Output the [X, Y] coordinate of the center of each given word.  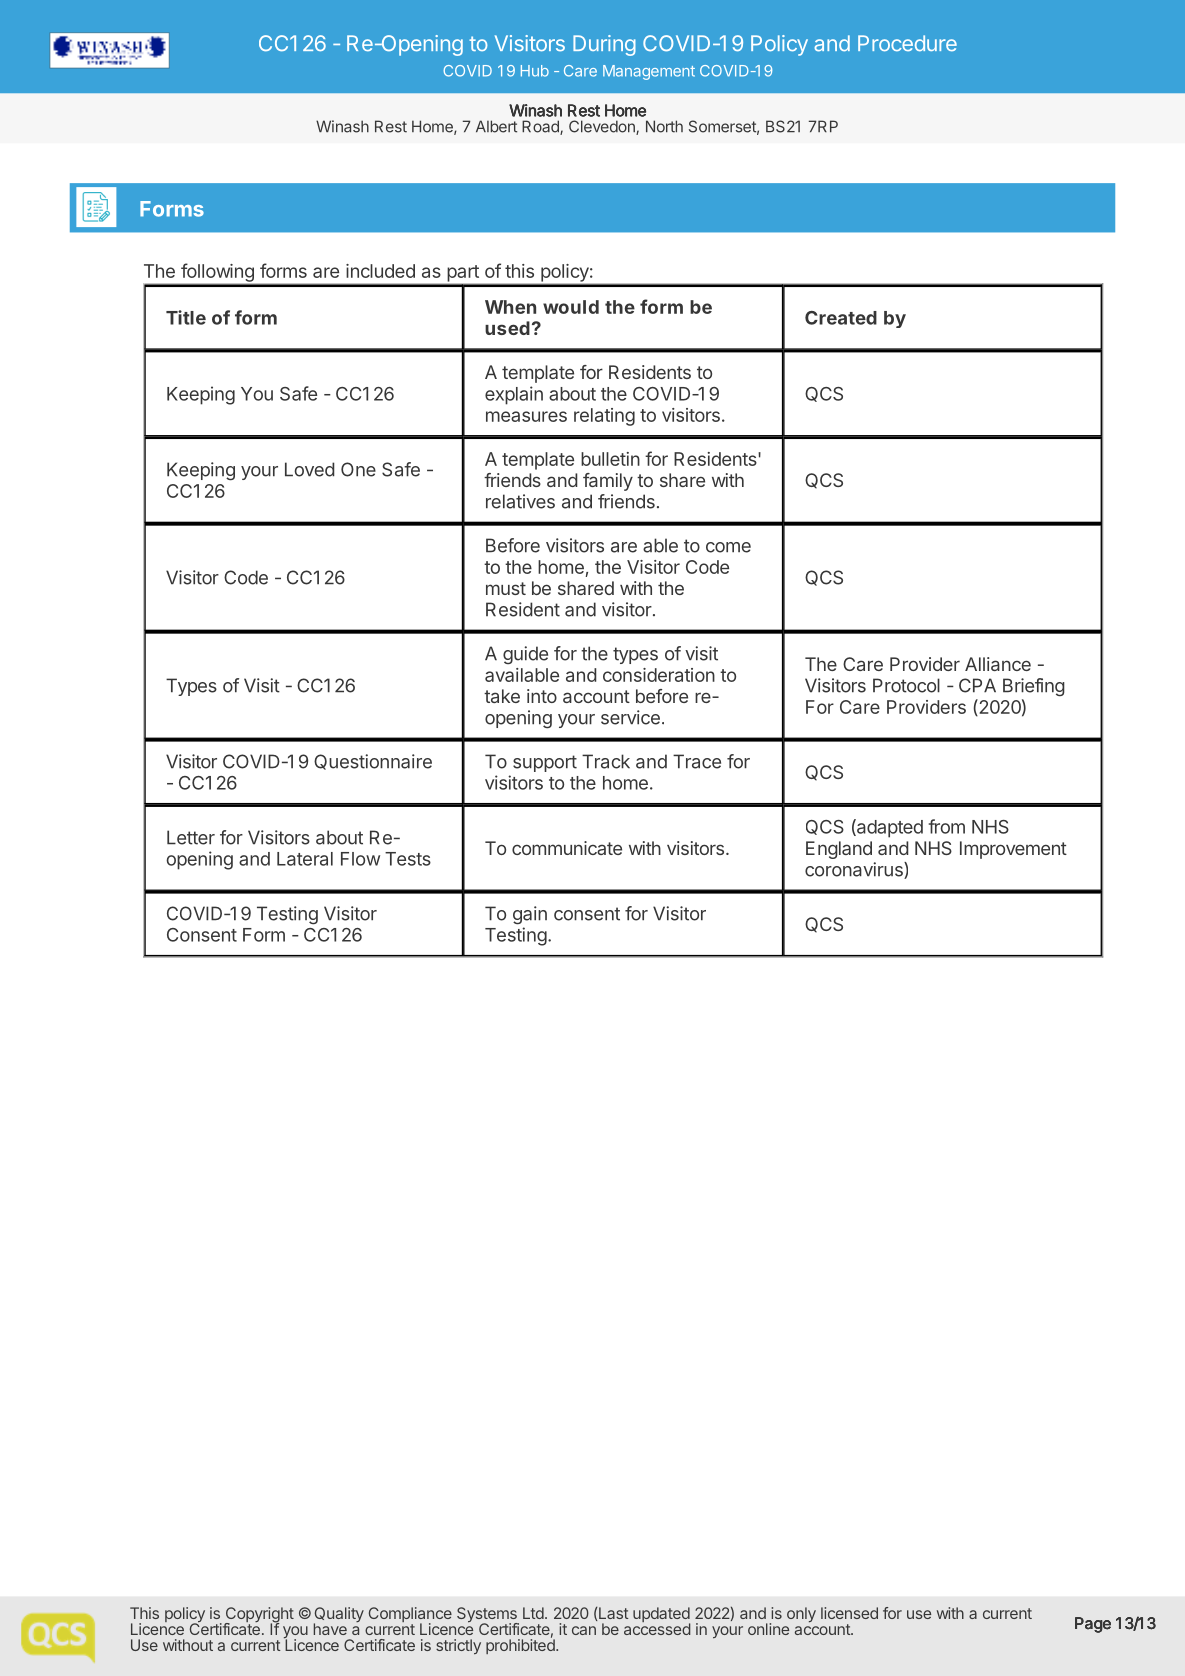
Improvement [1013, 850]
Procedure [907, 43]
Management [649, 72]
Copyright [259, 1616]
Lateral [305, 859]
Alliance [998, 664]
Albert [496, 126]
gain [530, 915]
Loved [310, 469]
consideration [659, 675]
